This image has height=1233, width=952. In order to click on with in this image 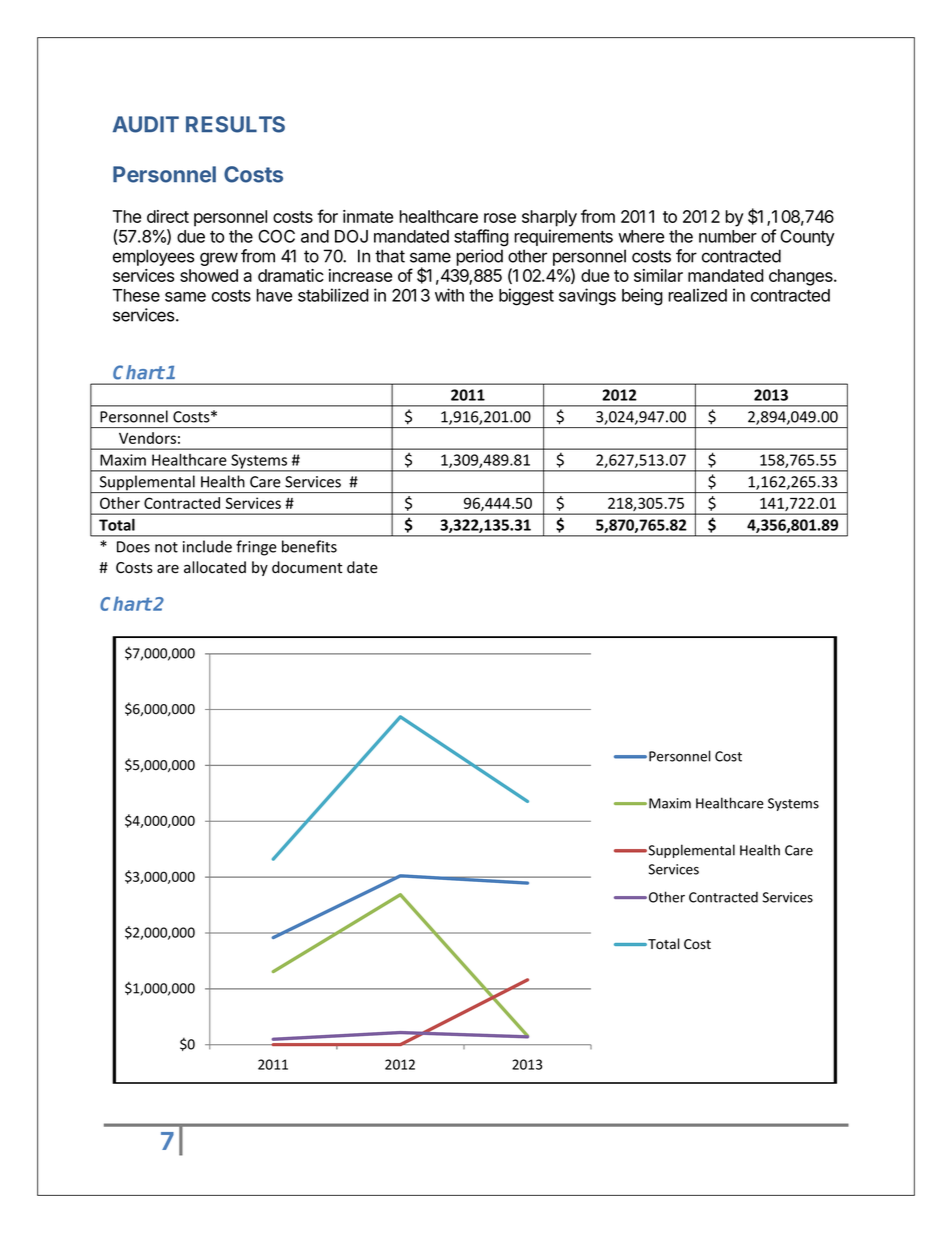, I will do `click(449, 295)`.
